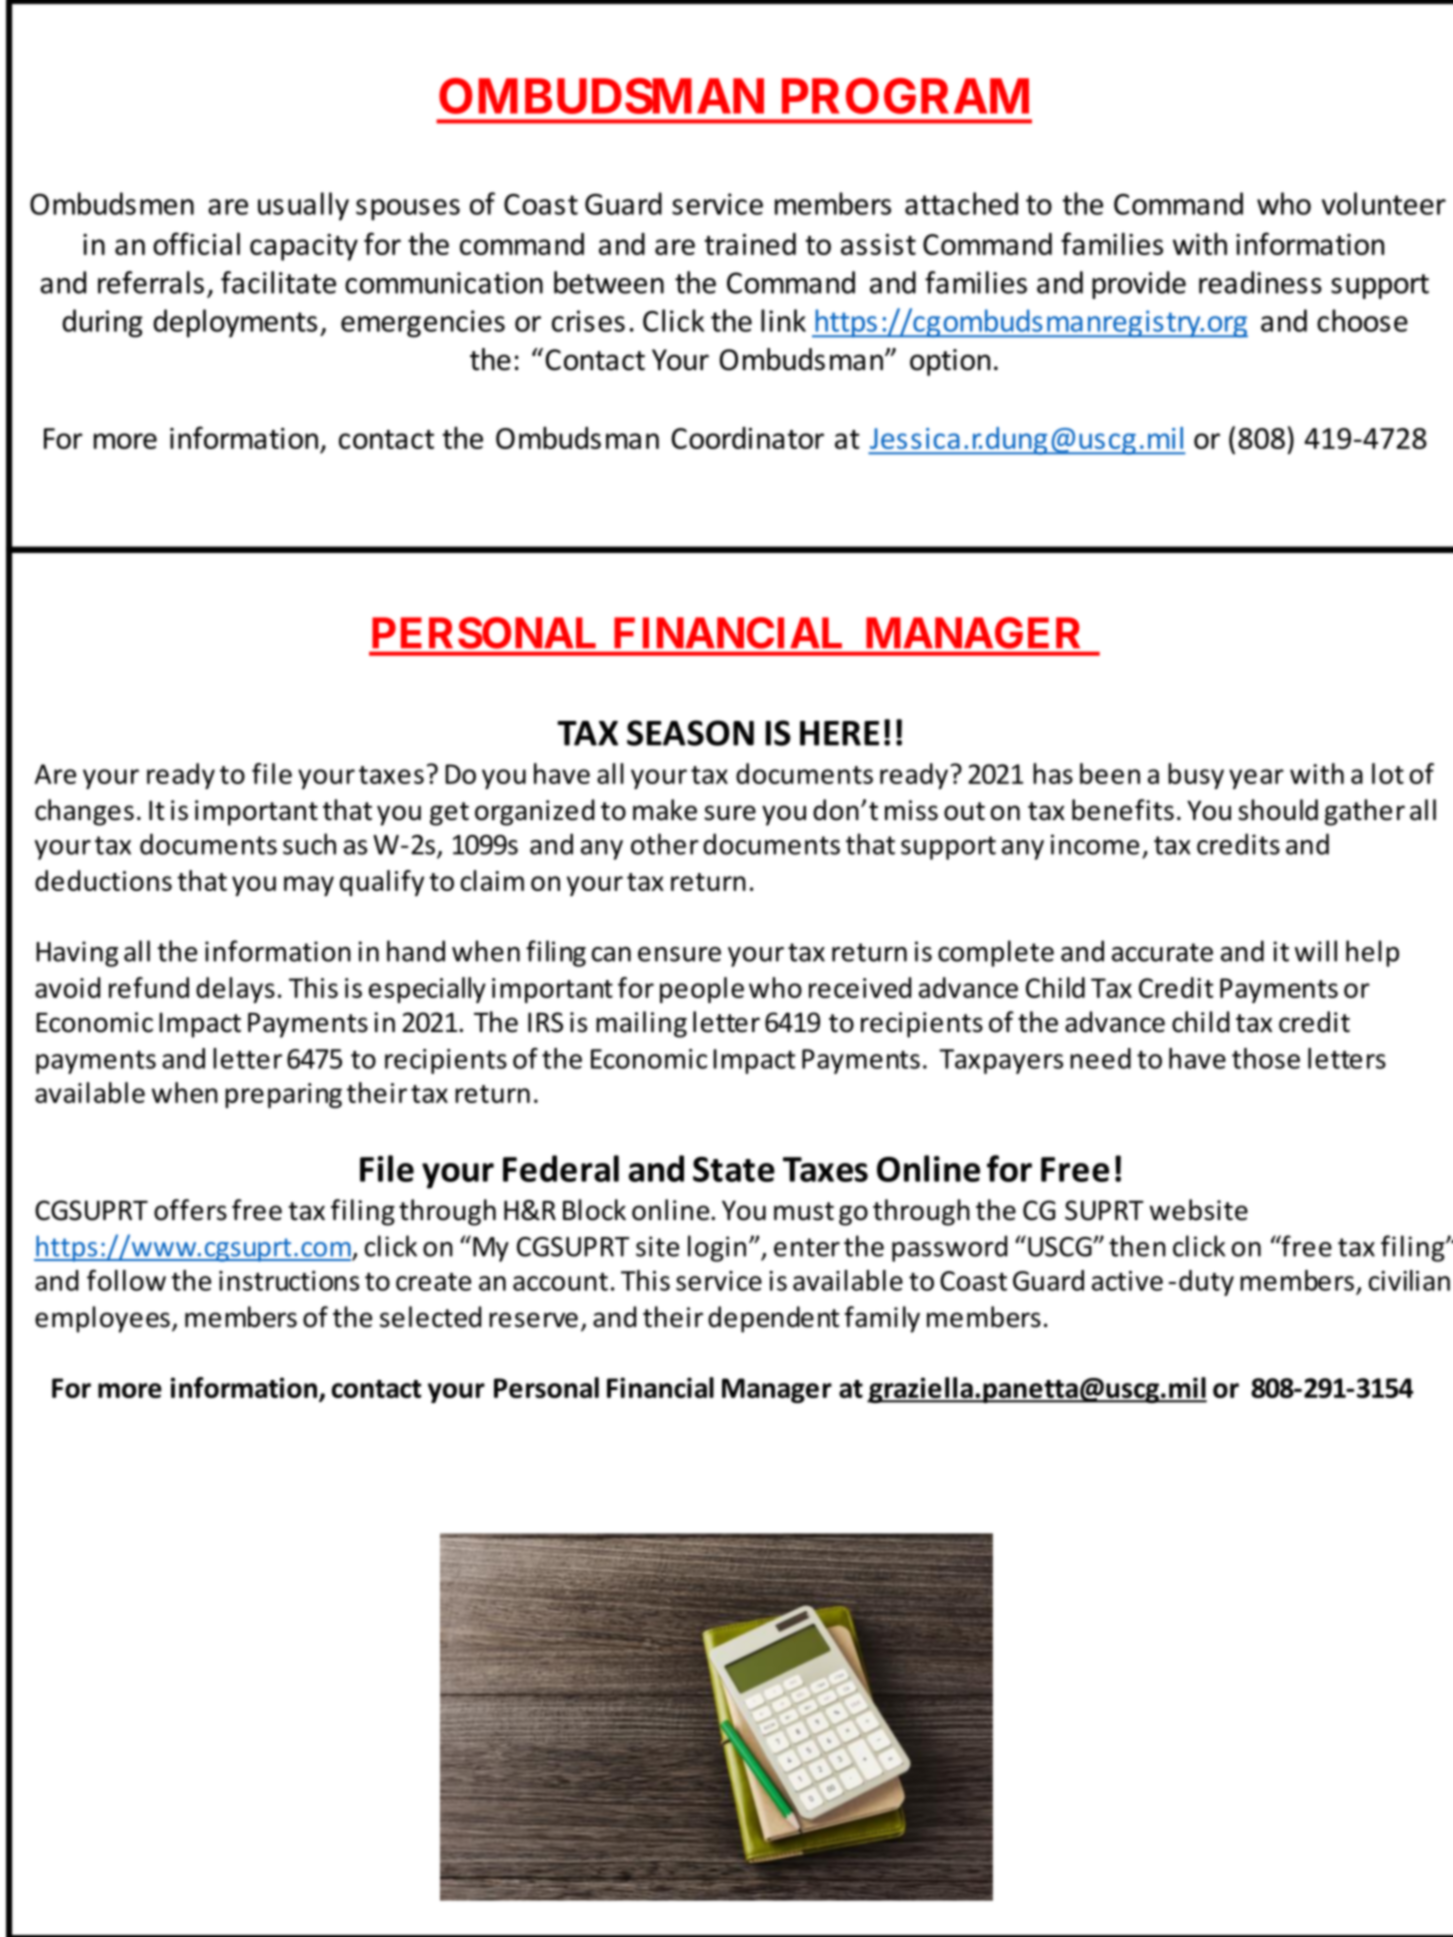 This image has width=1453, height=1937. Describe the element at coordinates (905, 96) in the image. I see `PROGRAM` at that location.
